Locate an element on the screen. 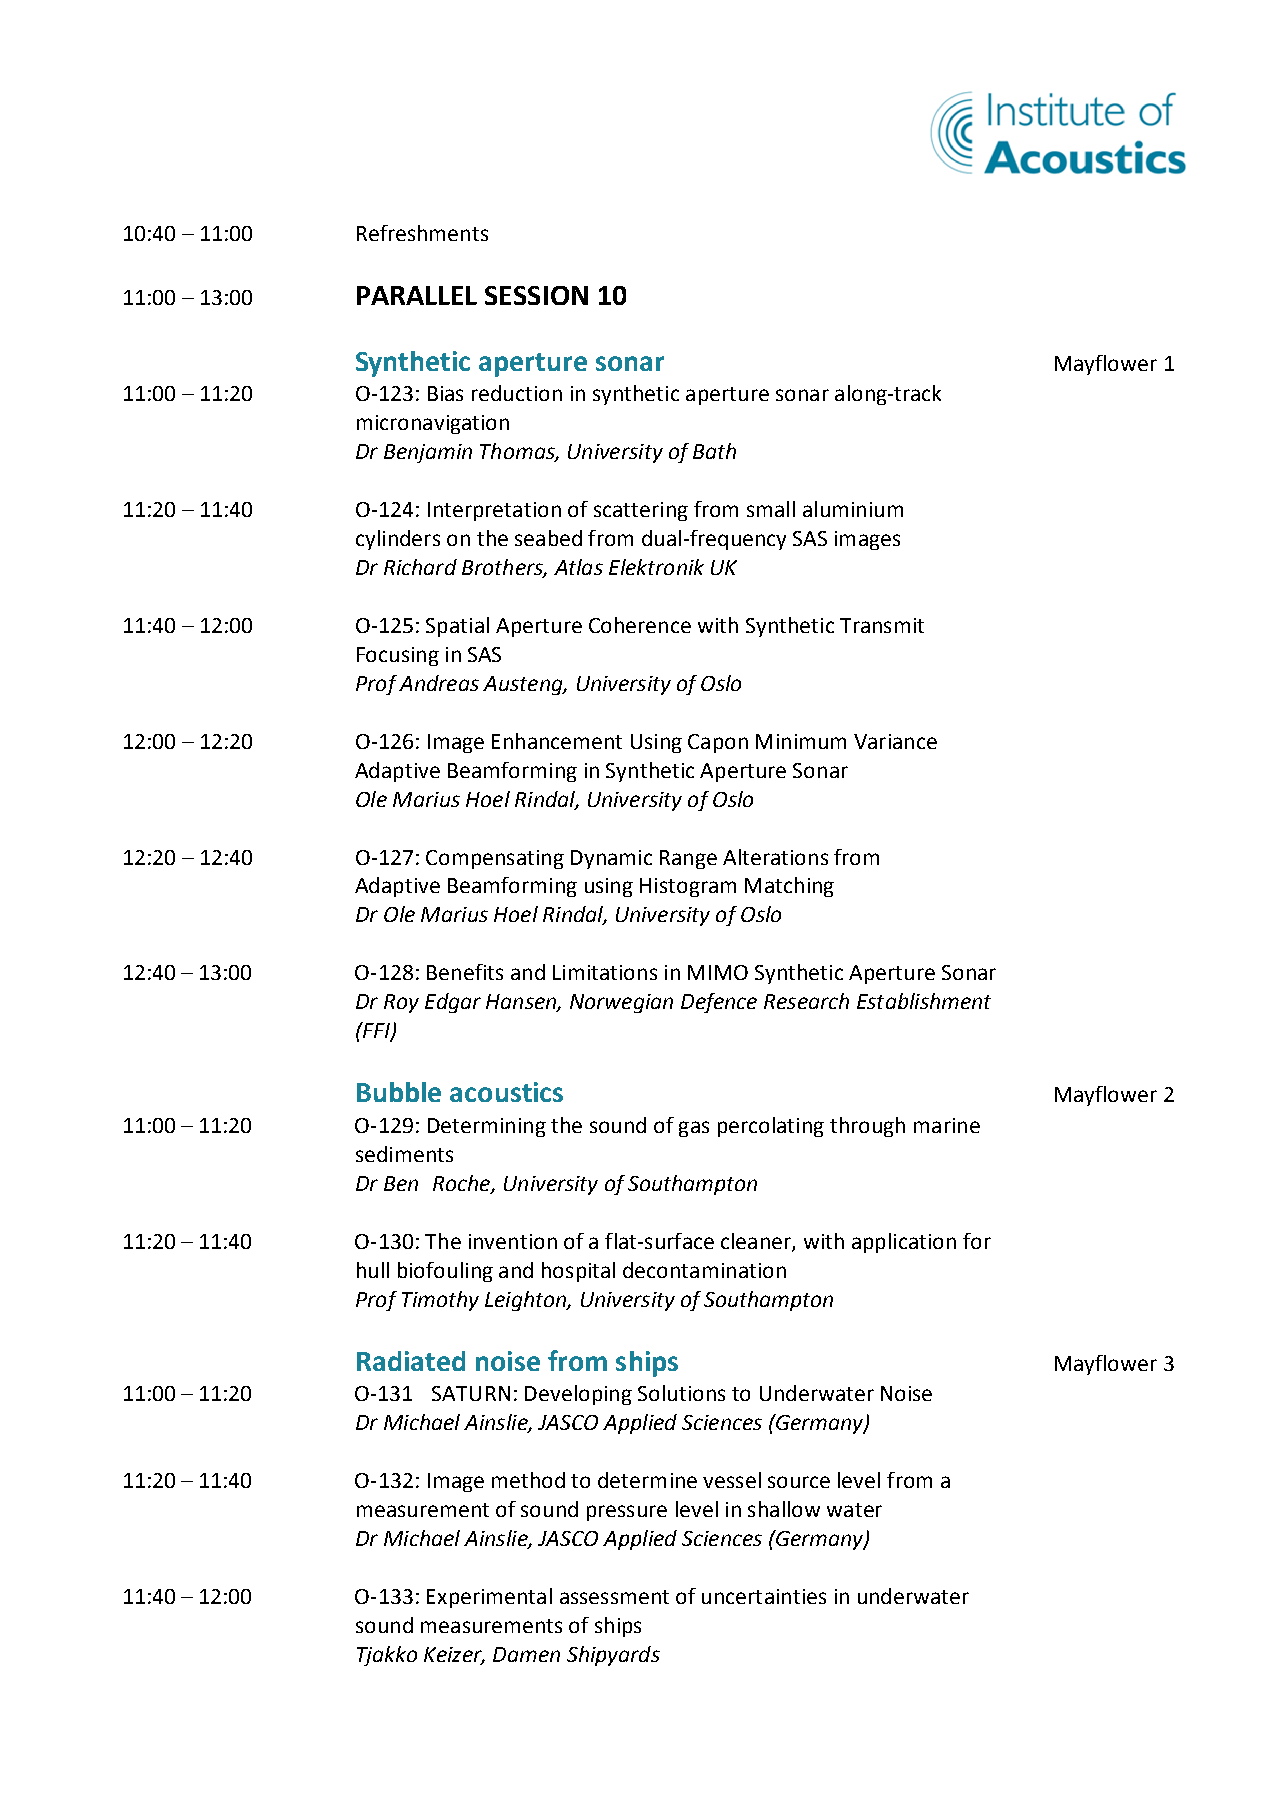  Establishment is located at coordinates (924, 1001).
